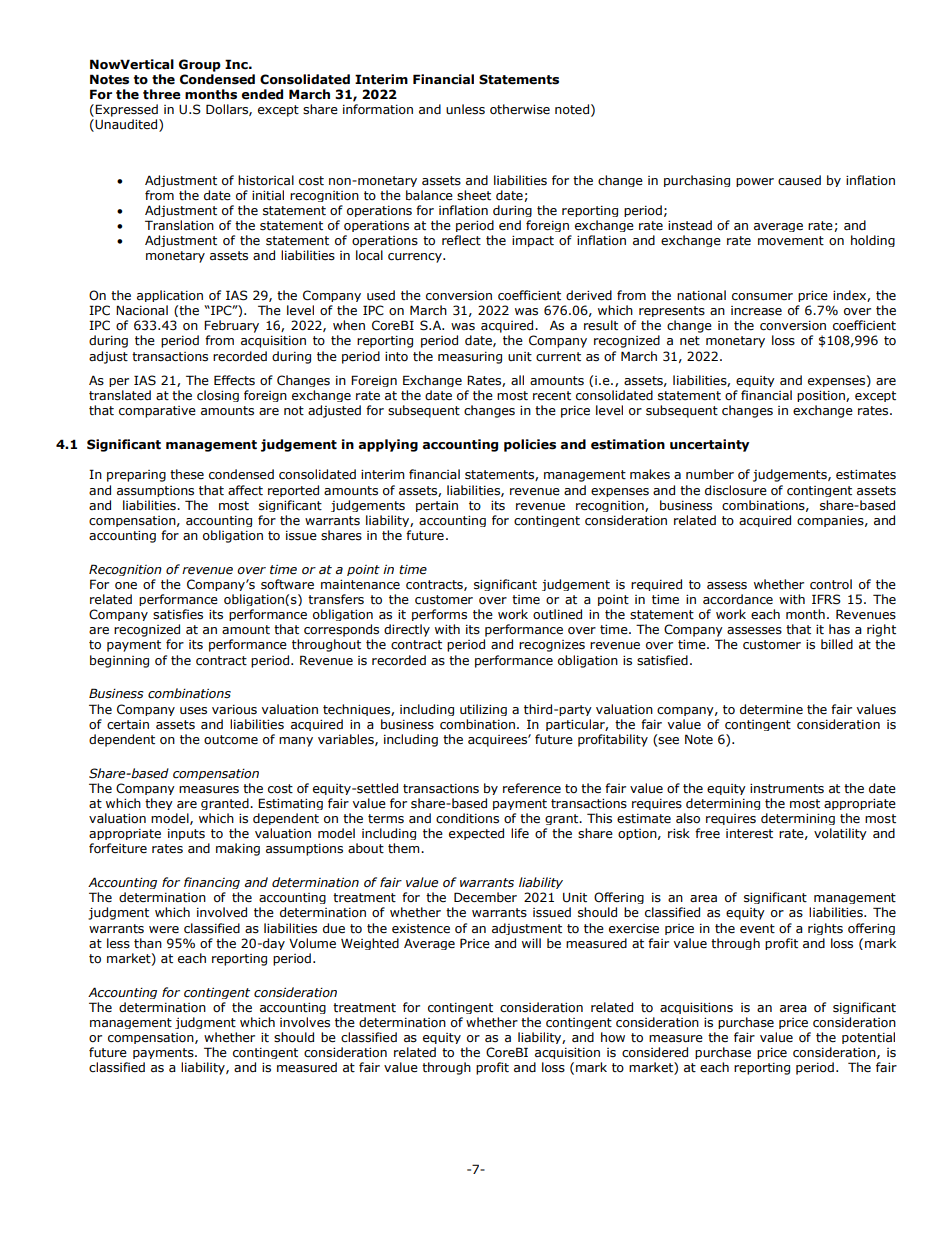 The height and width of the screenshot is (1233, 952). Describe the element at coordinates (305, 1022) in the screenshot. I see `involves` at that location.
